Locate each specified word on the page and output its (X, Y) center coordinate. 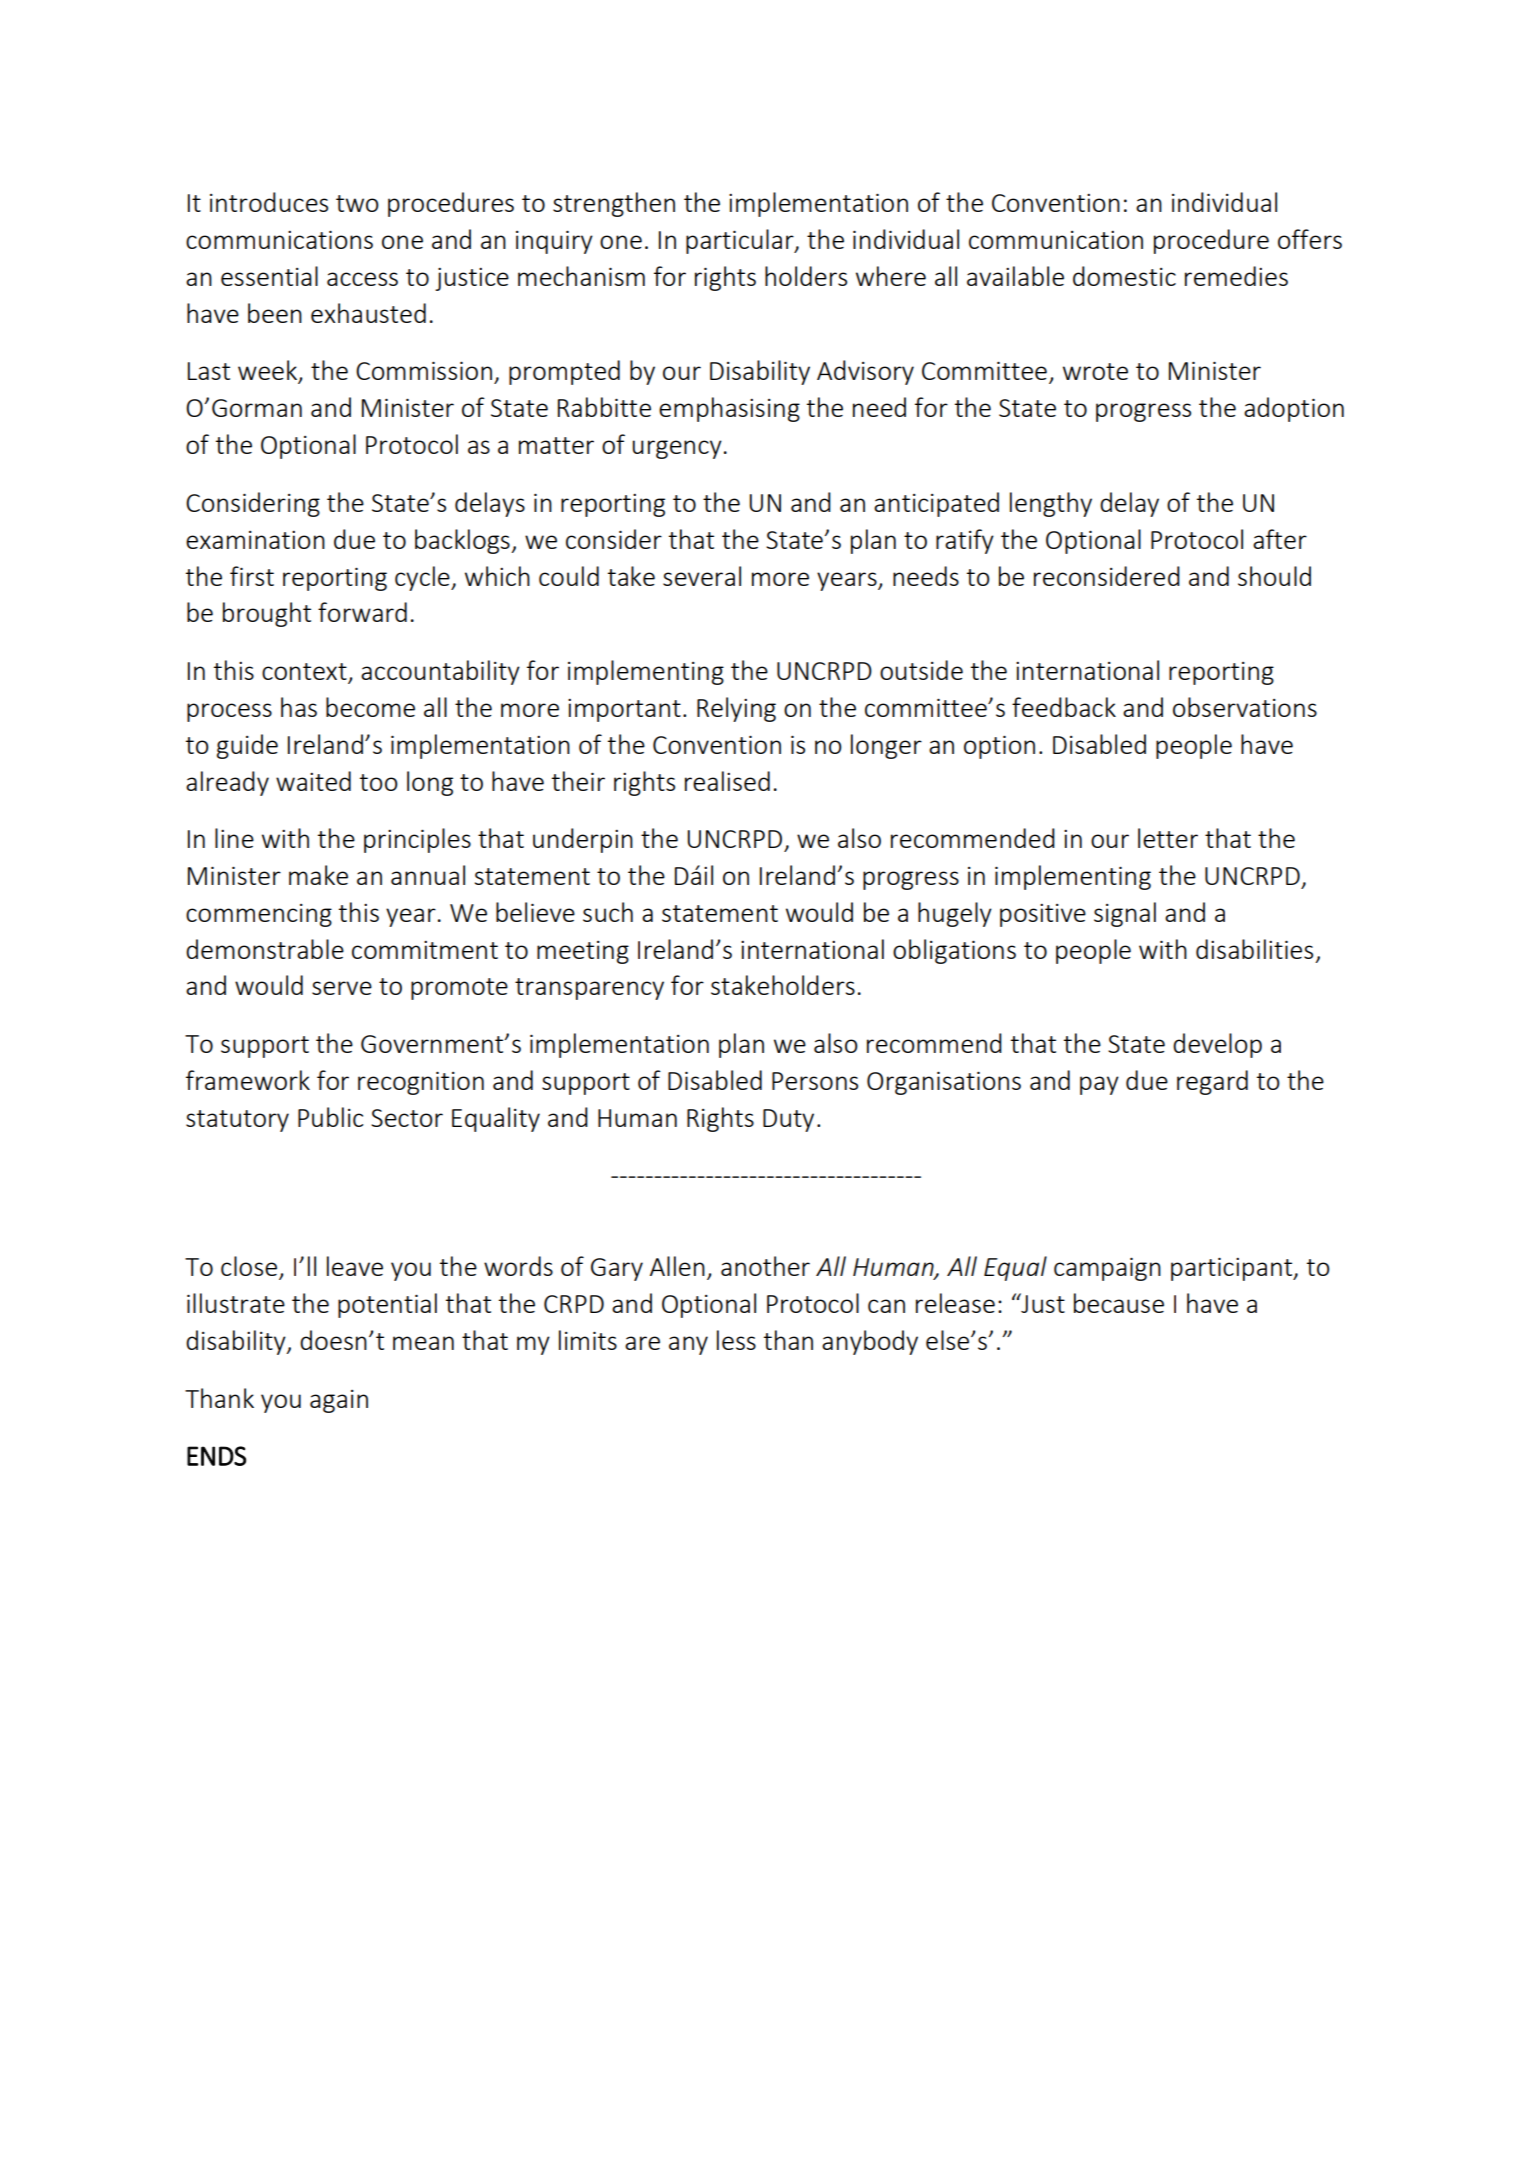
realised (727, 781)
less (736, 1340)
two (357, 203)
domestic (1124, 276)
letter (1168, 838)
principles (417, 840)
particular (741, 241)
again (339, 1401)
